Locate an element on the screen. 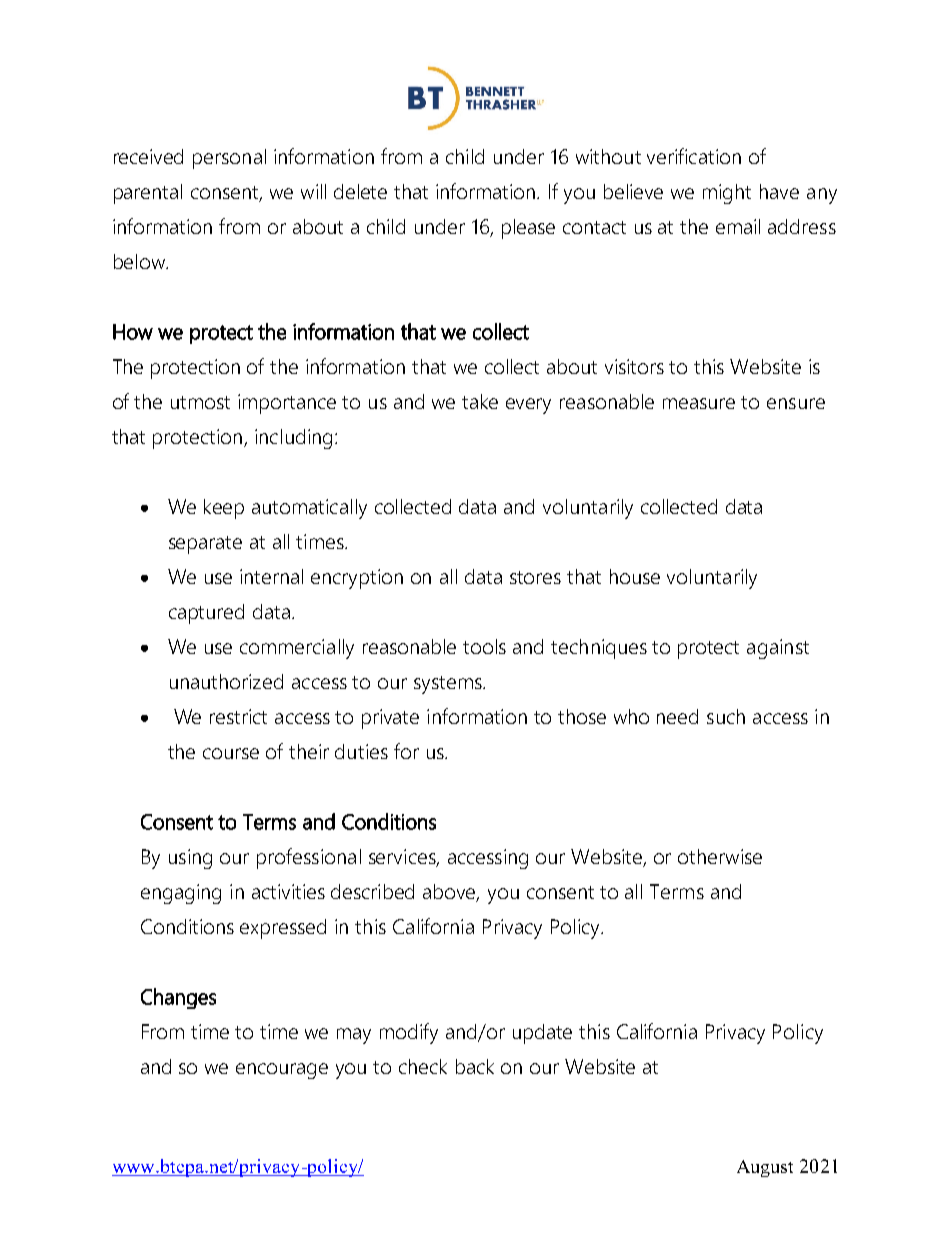 This screenshot has height=1233, width=952. back is located at coordinates (475, 1066).
